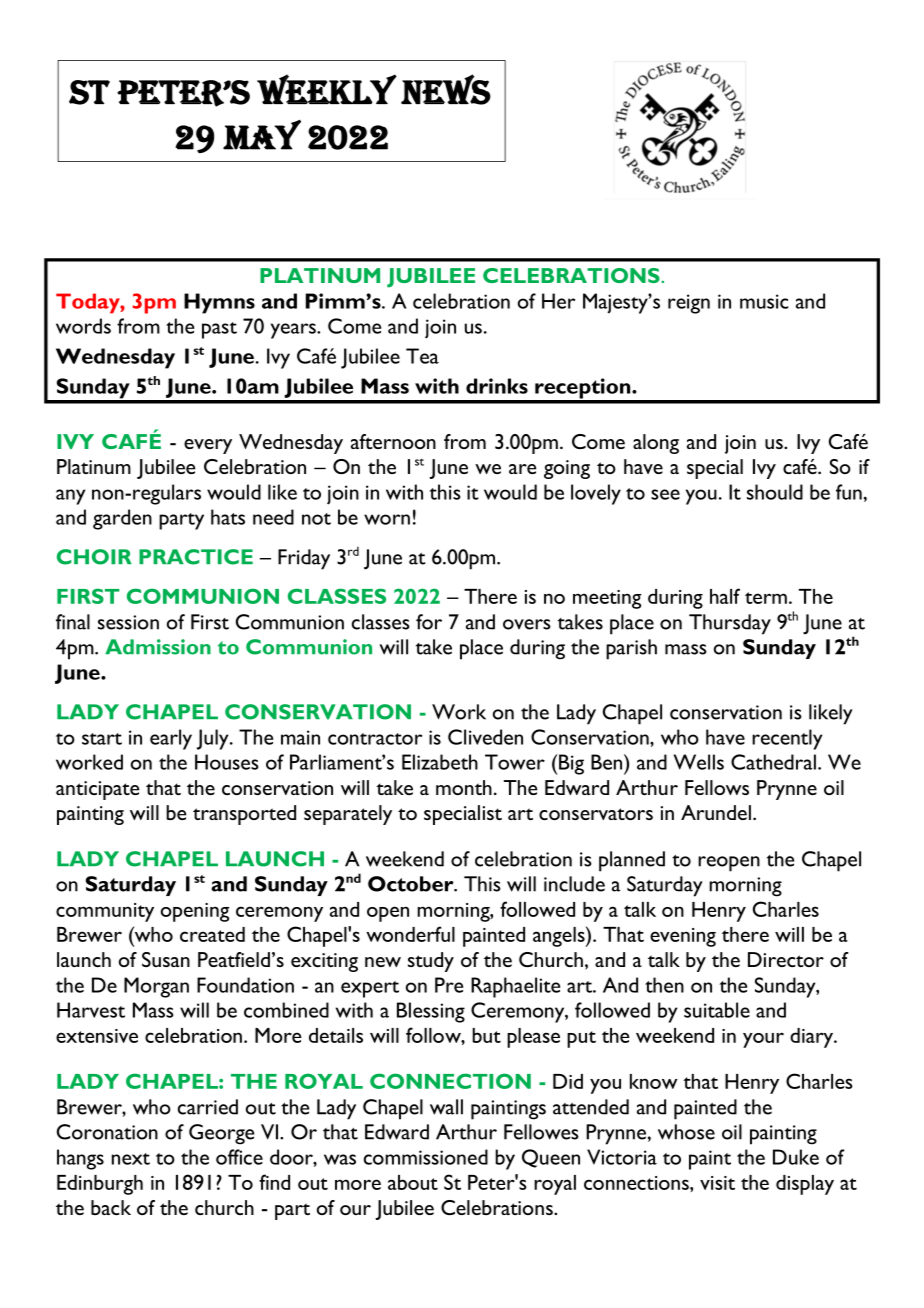 Image resolution: width=924 pixels, height=1308 pixels. I want to click on Thursday, so click(730, 624).
